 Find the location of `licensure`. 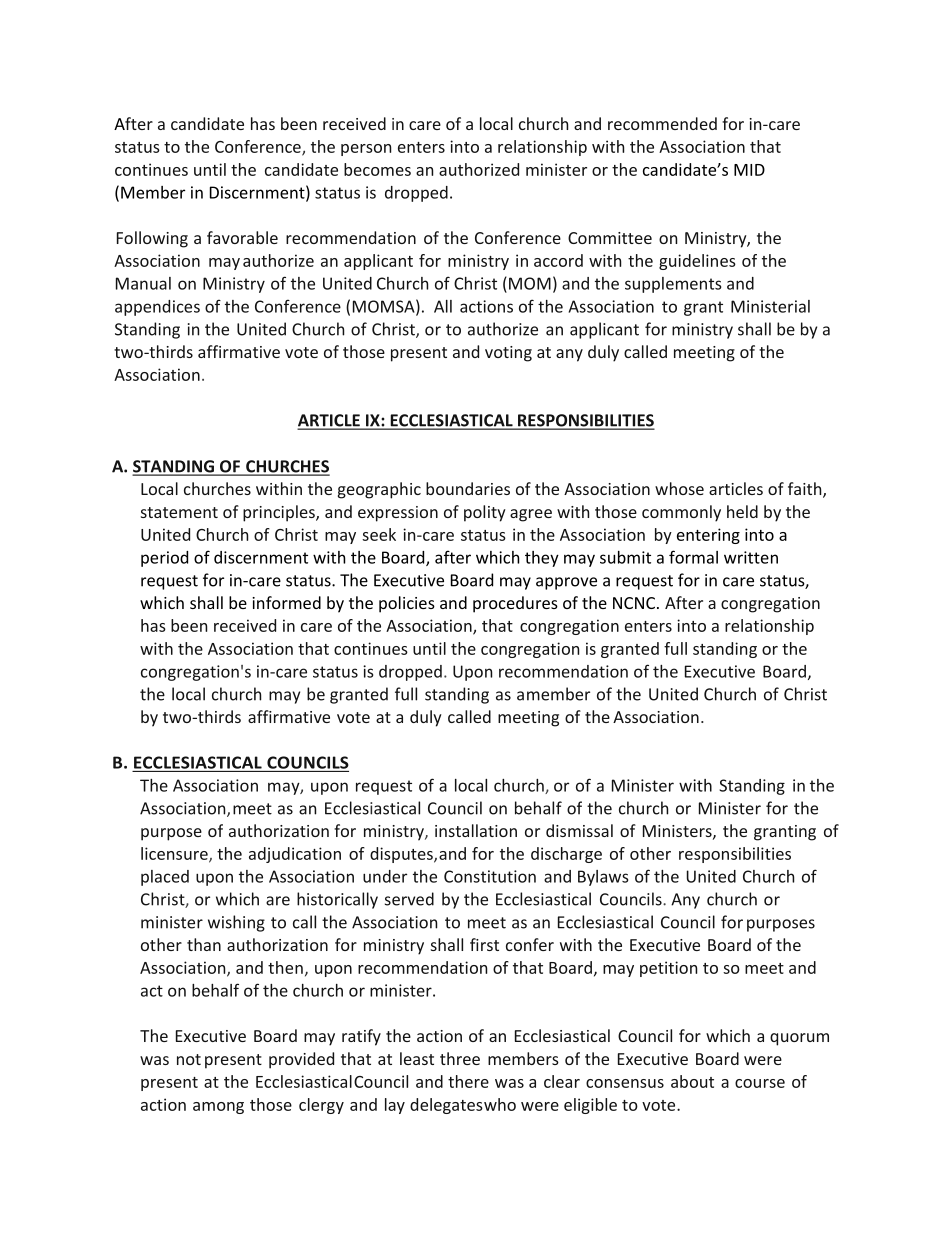

licensure is located at coordinates (175, 854).
